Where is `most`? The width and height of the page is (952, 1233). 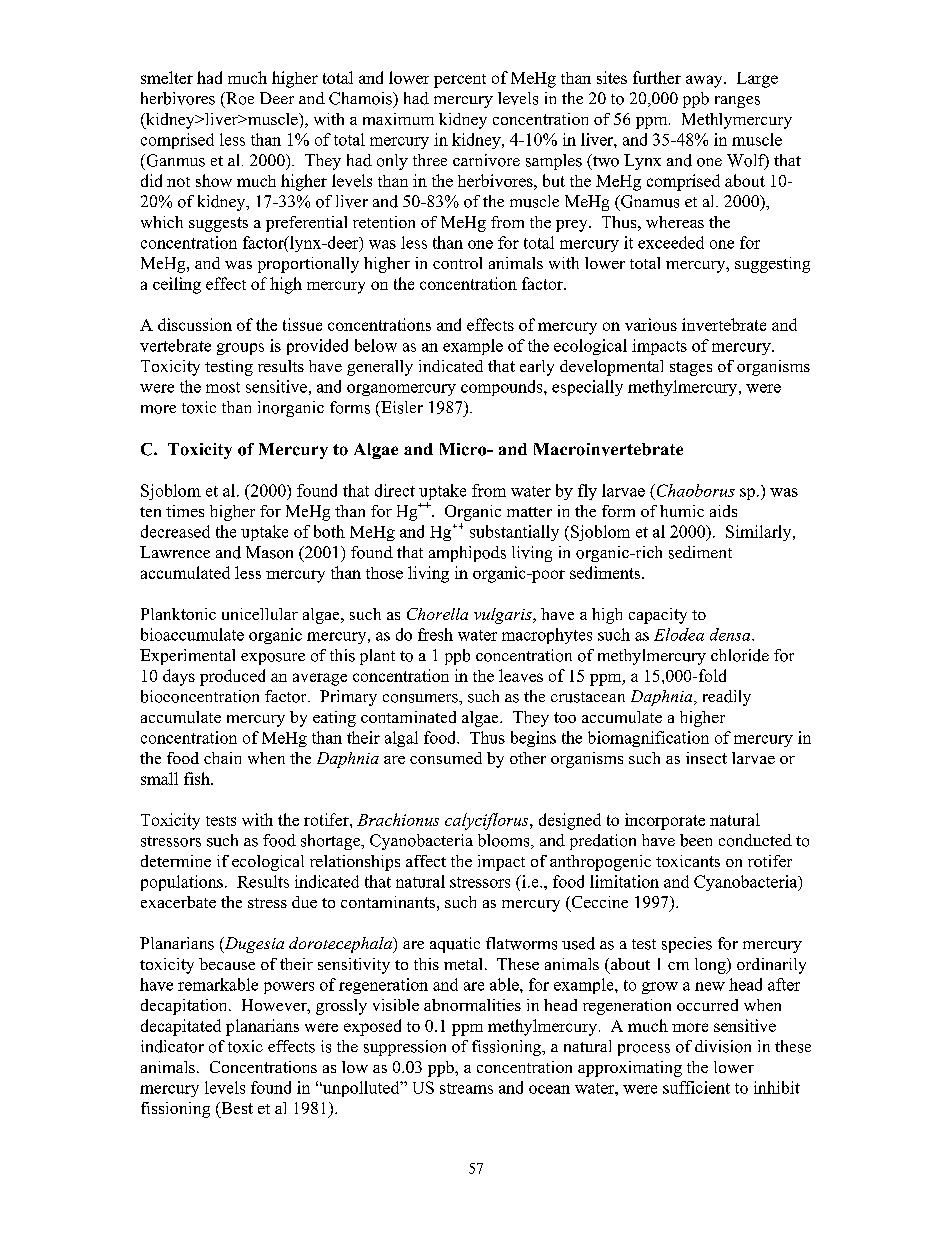
most is located at coordinates (223, 387).
